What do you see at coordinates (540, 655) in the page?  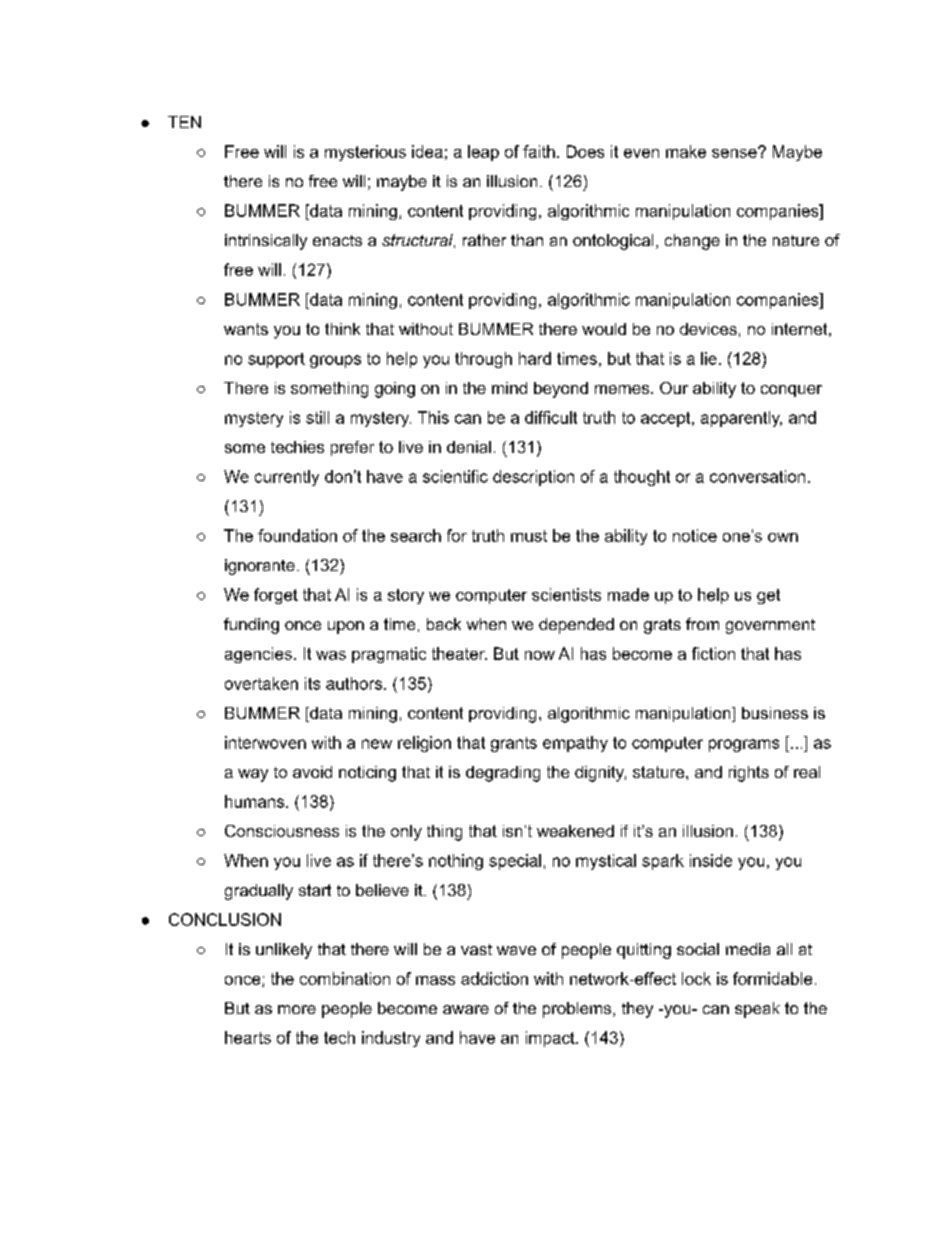 I see `now` at bounding box center [540, 655].
